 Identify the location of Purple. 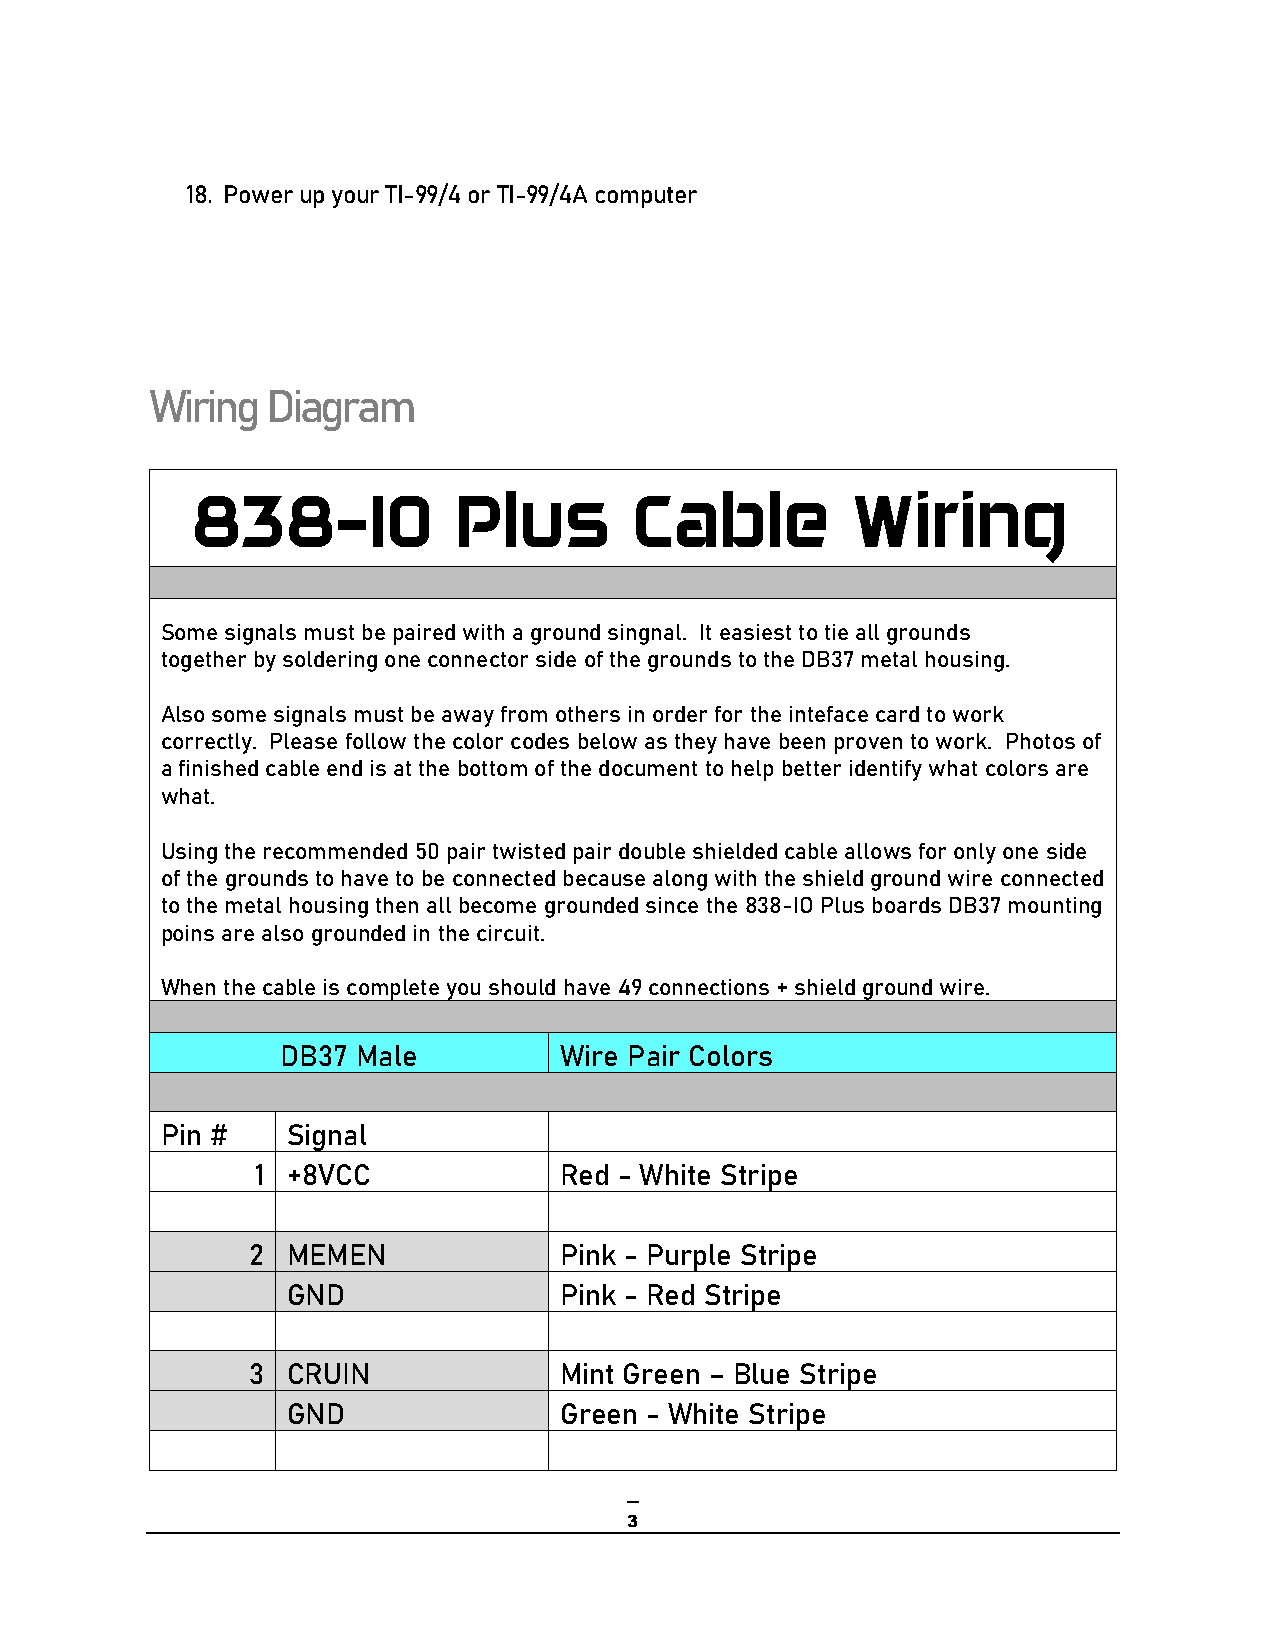
(689, 1258).
